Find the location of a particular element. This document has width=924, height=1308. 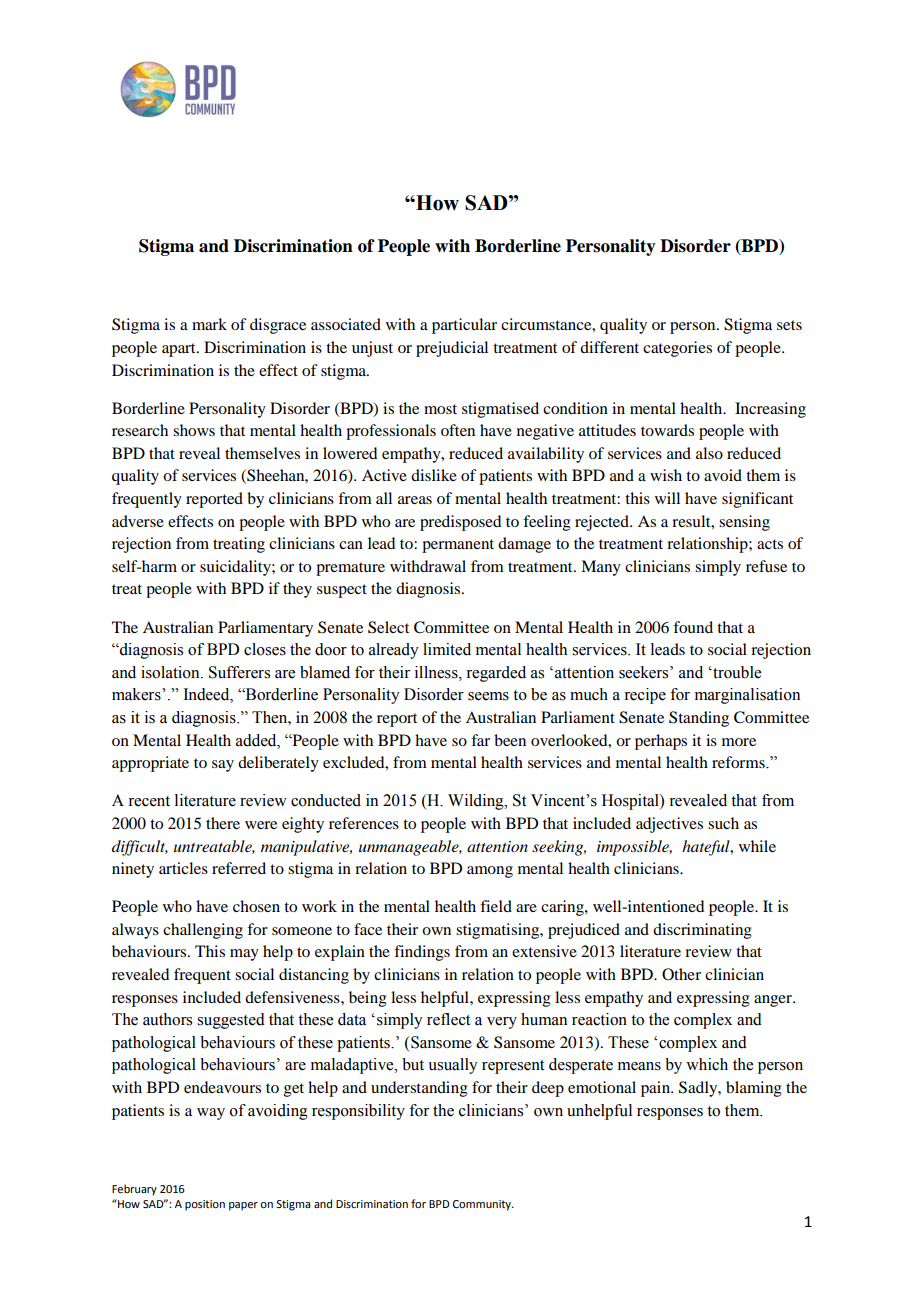

prejudicial is located at coordinates (452, 349).
